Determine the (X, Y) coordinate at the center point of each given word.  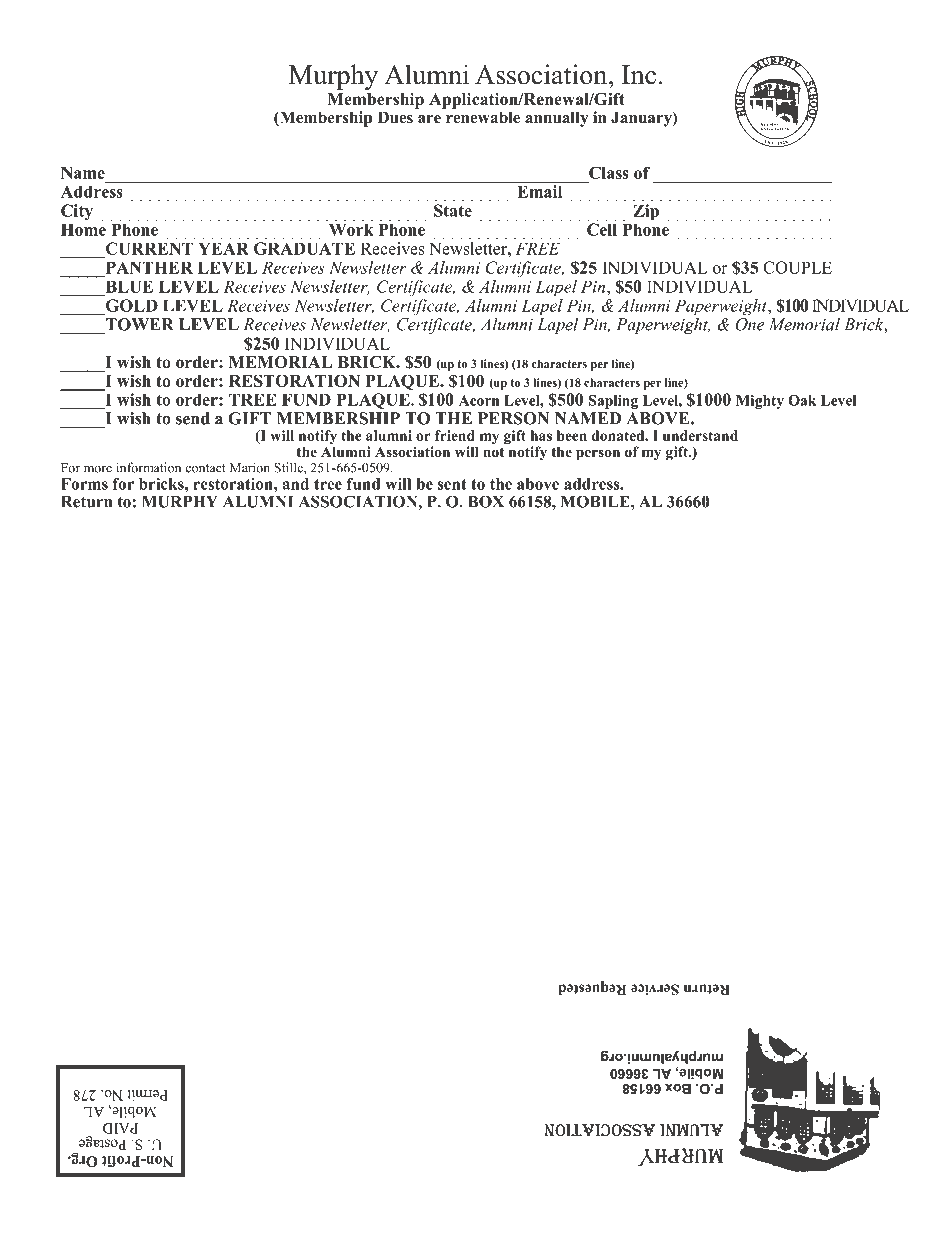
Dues (395, 117)
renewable (483, 117)
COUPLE (797, 267)
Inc (639, 75)
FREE (537, 248)
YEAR (223, 248)
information (148, 467)
